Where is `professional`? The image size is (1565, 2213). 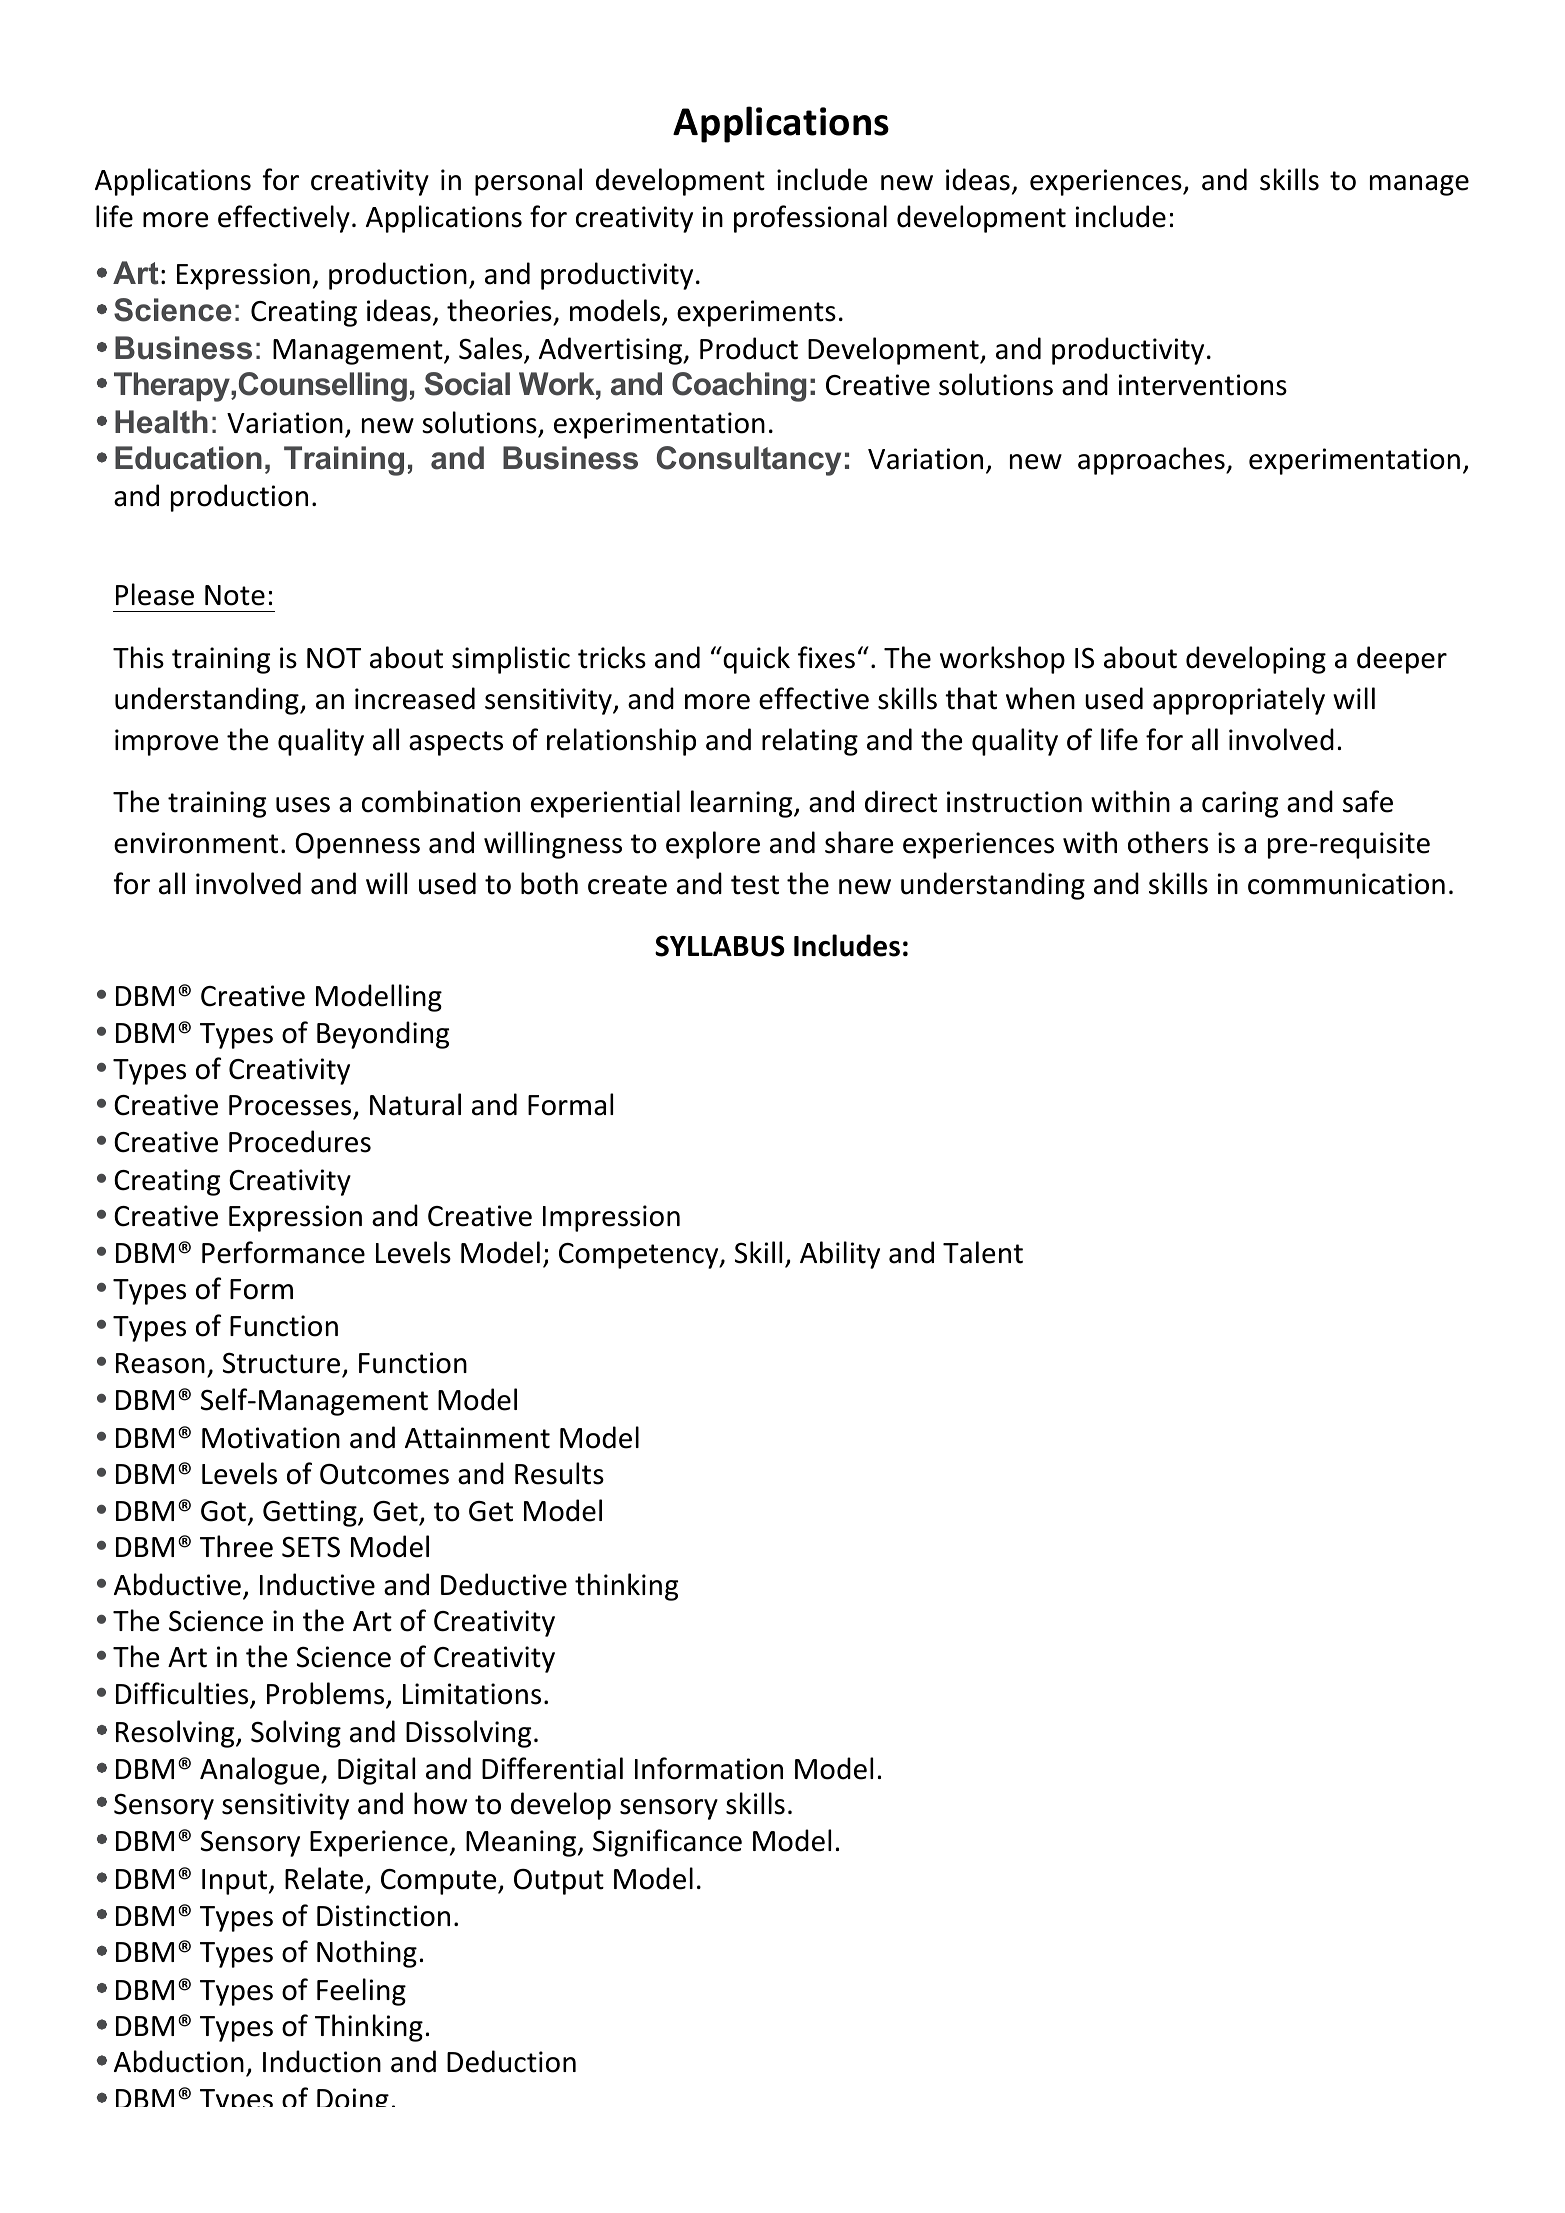 professional is located at coordinates (810, 219).
